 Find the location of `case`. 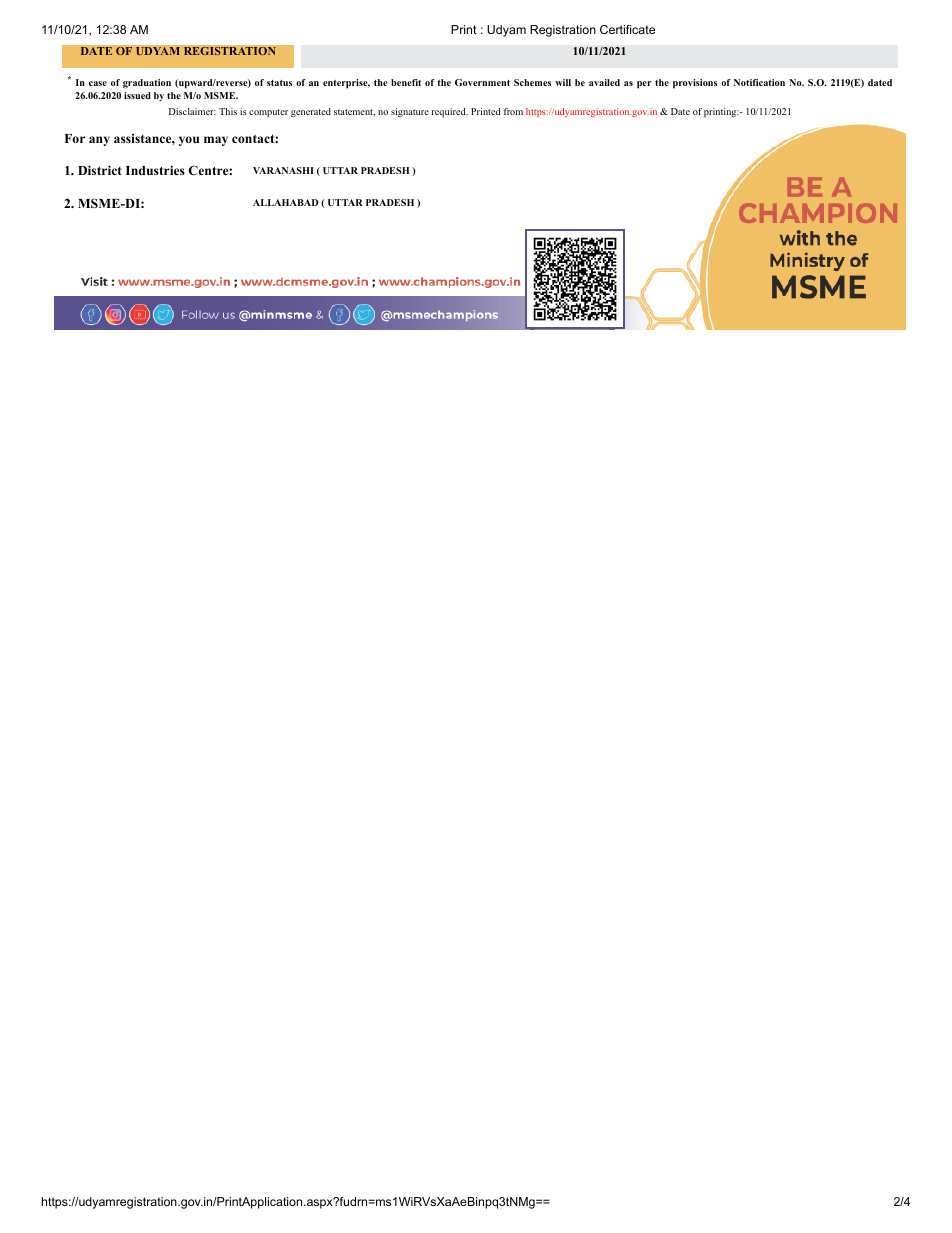

case is located at coordinates (98, 83).
